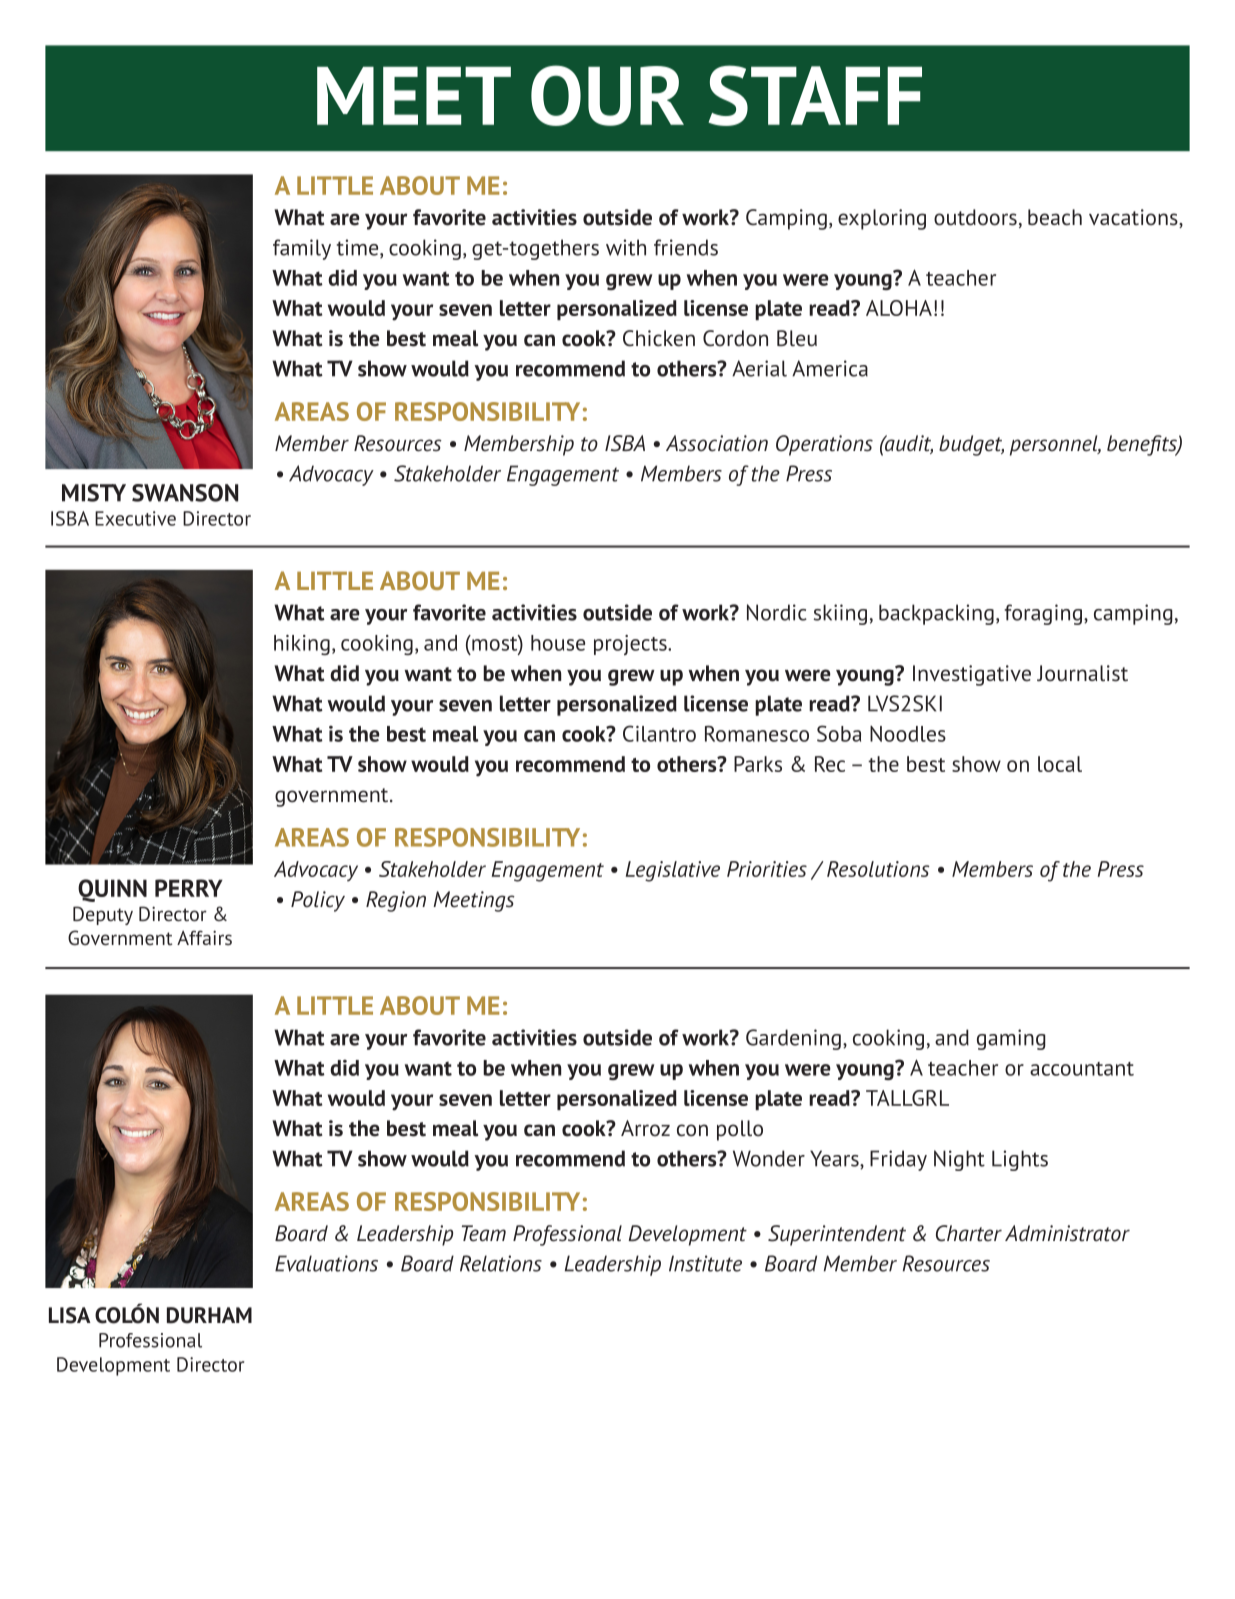 This page has width=1235, height=1599. Describe the element at coordinates (302, 249) in the page. I see `family` at that location.
